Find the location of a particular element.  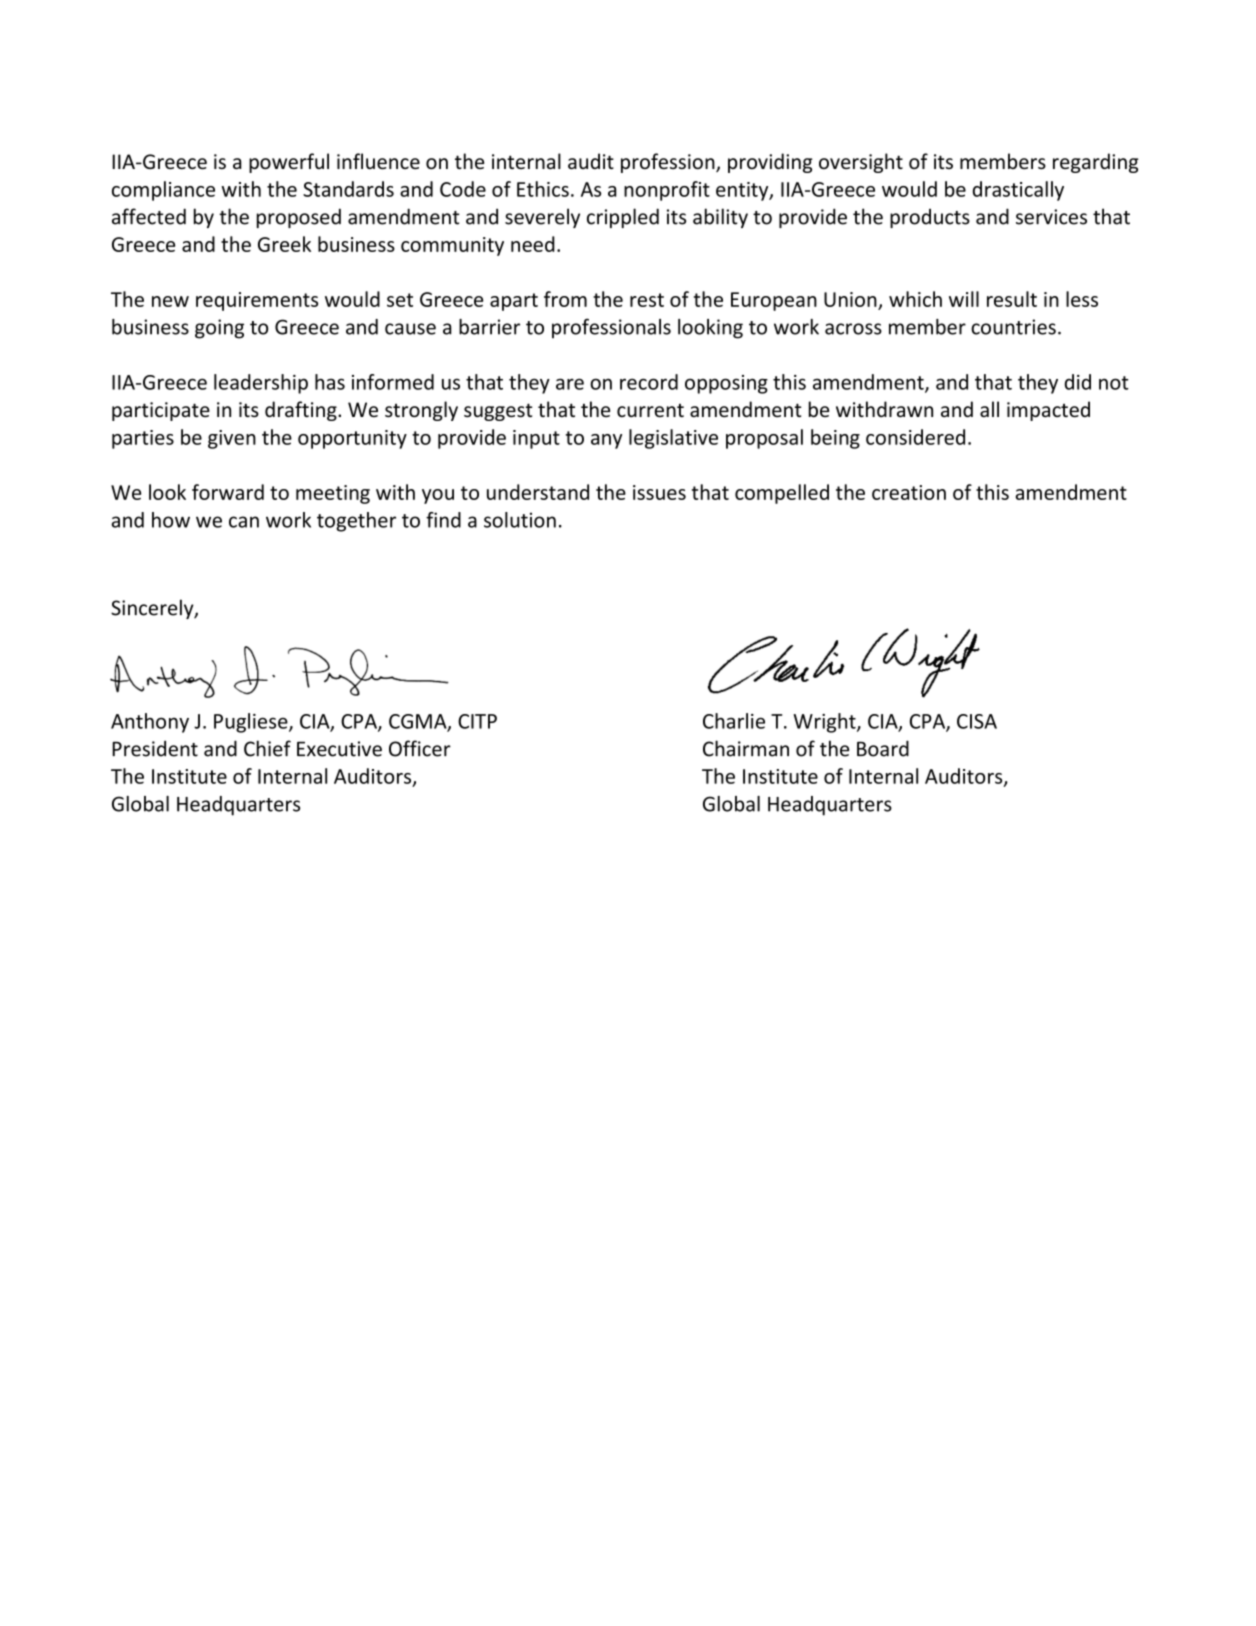

leadership is located at coordinates (261, 384).
